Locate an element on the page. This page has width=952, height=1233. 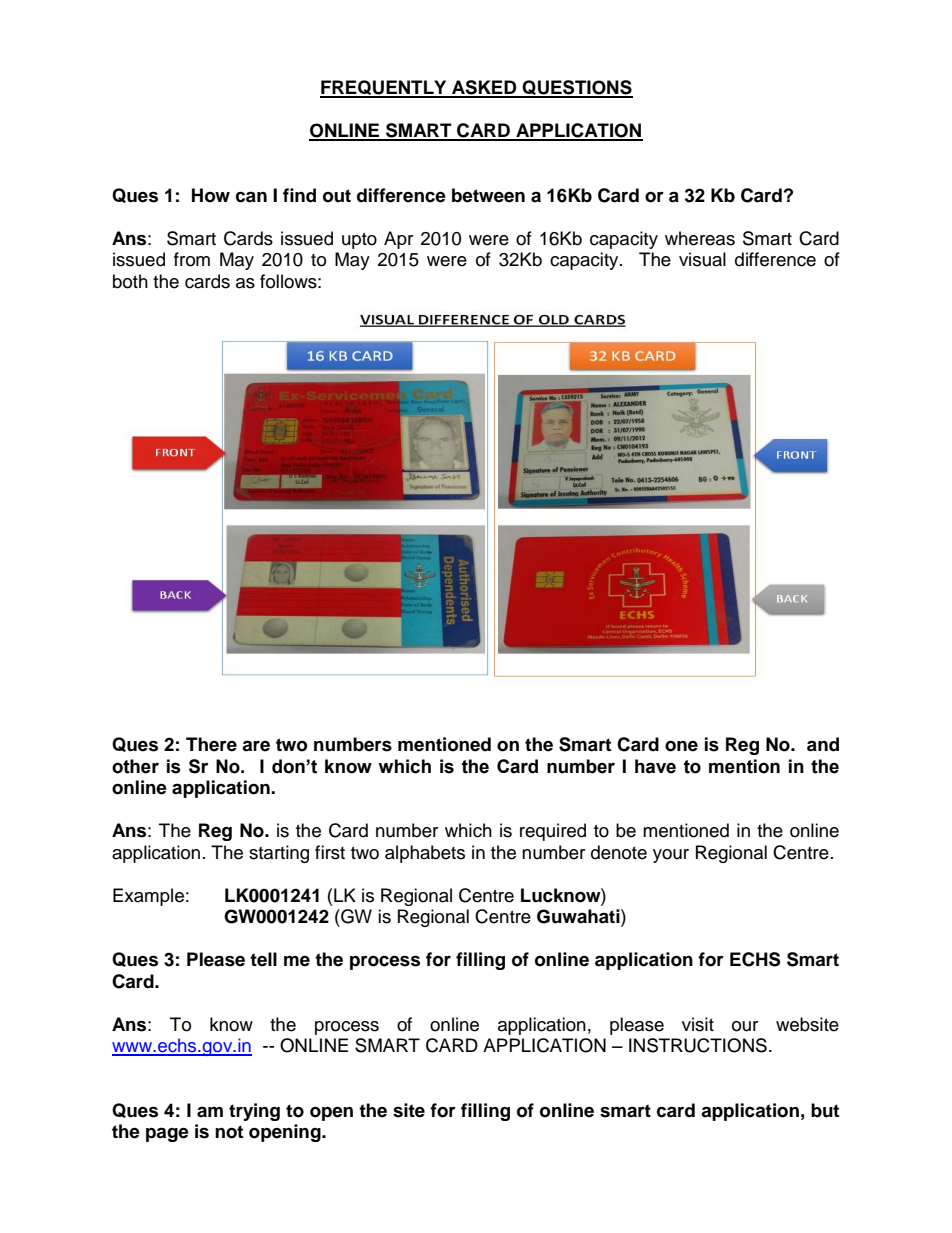
How is located at coordinates (211, 195).
